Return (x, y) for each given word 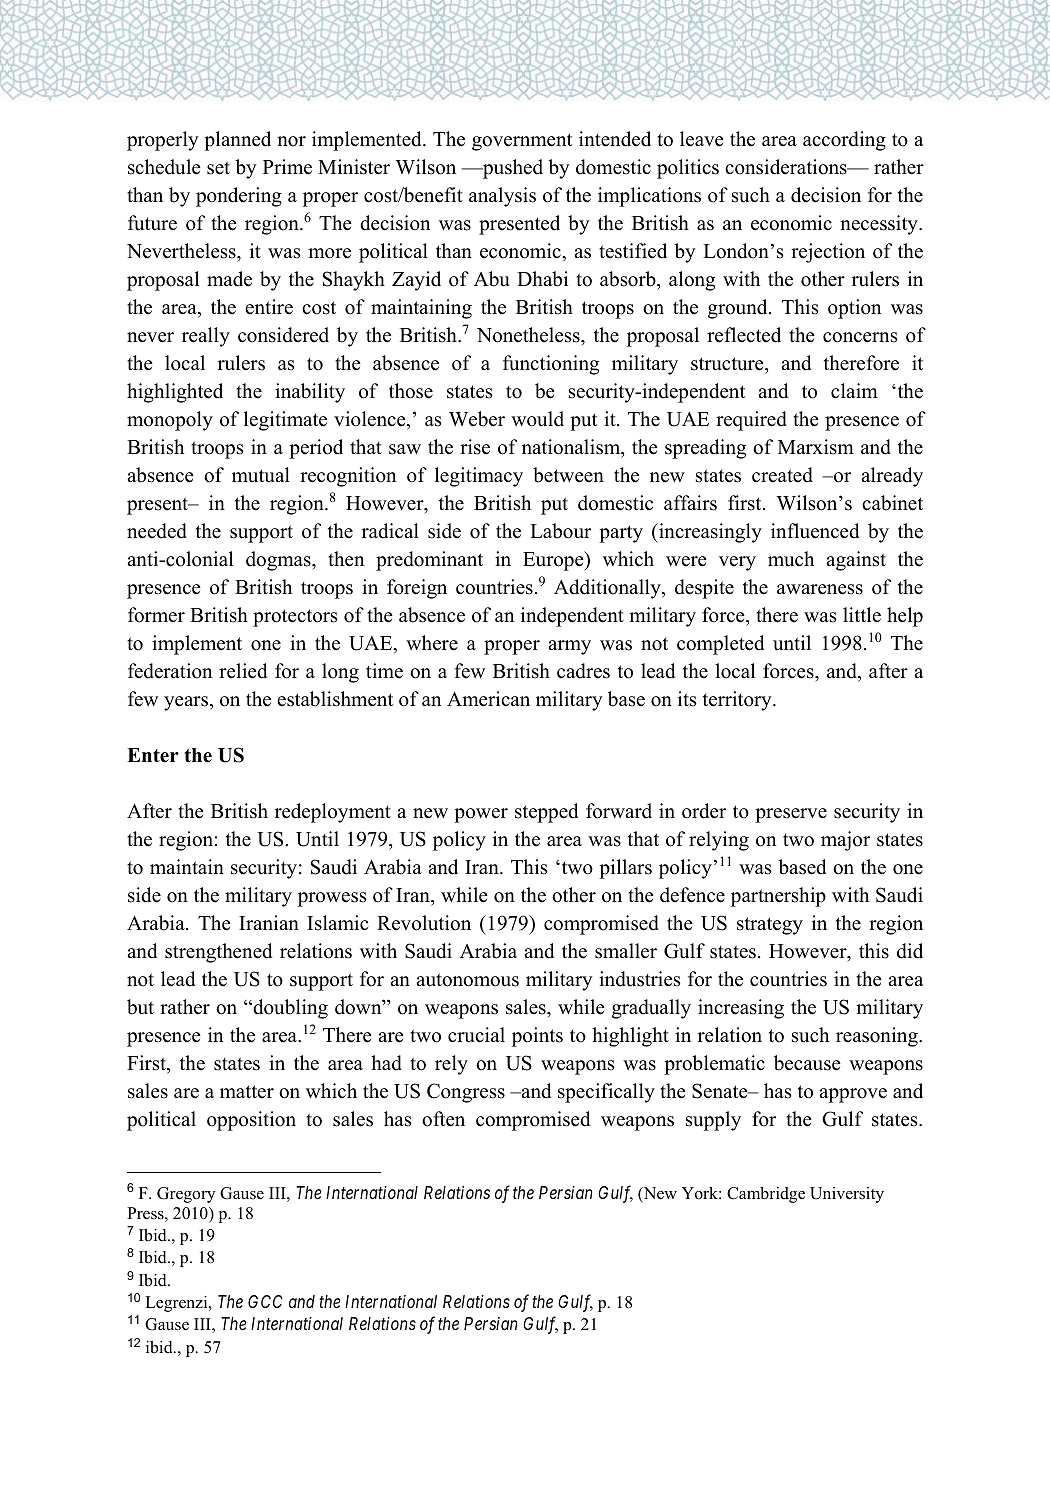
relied (243, 671)
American (488, 699)
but (140, 1007)
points (537, 1037)
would (537, 419)
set (218, 168)
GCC (265, 1301)
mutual (261, 475)
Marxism (816, 447)
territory (738, 701)
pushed (512, 169)
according (844, 141)
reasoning (878, 1037)
